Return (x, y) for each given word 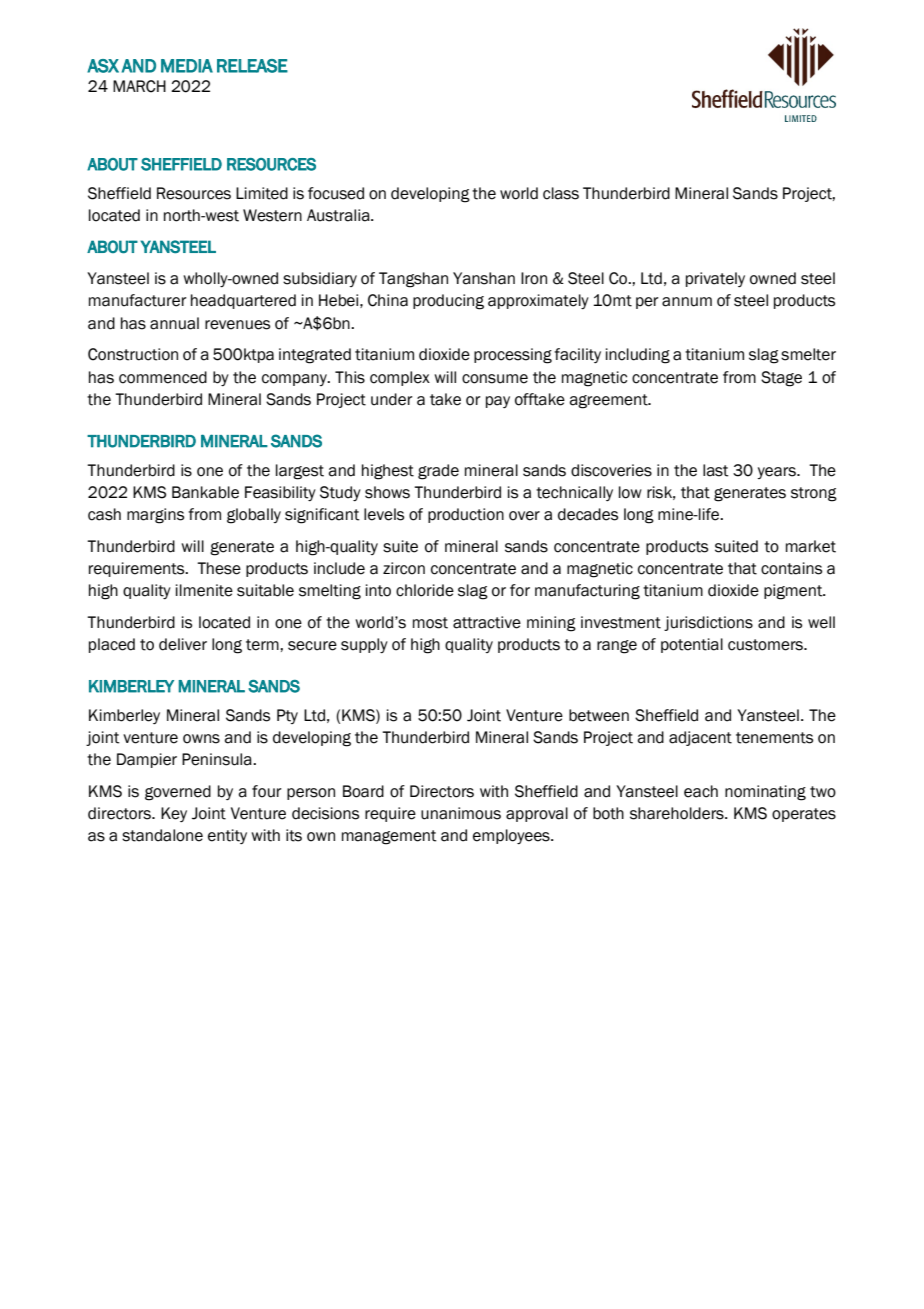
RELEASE (252, 66)
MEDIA (187, 66)
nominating (765, 793)
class (561, 193)
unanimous (461, 813)
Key (174, 814)
